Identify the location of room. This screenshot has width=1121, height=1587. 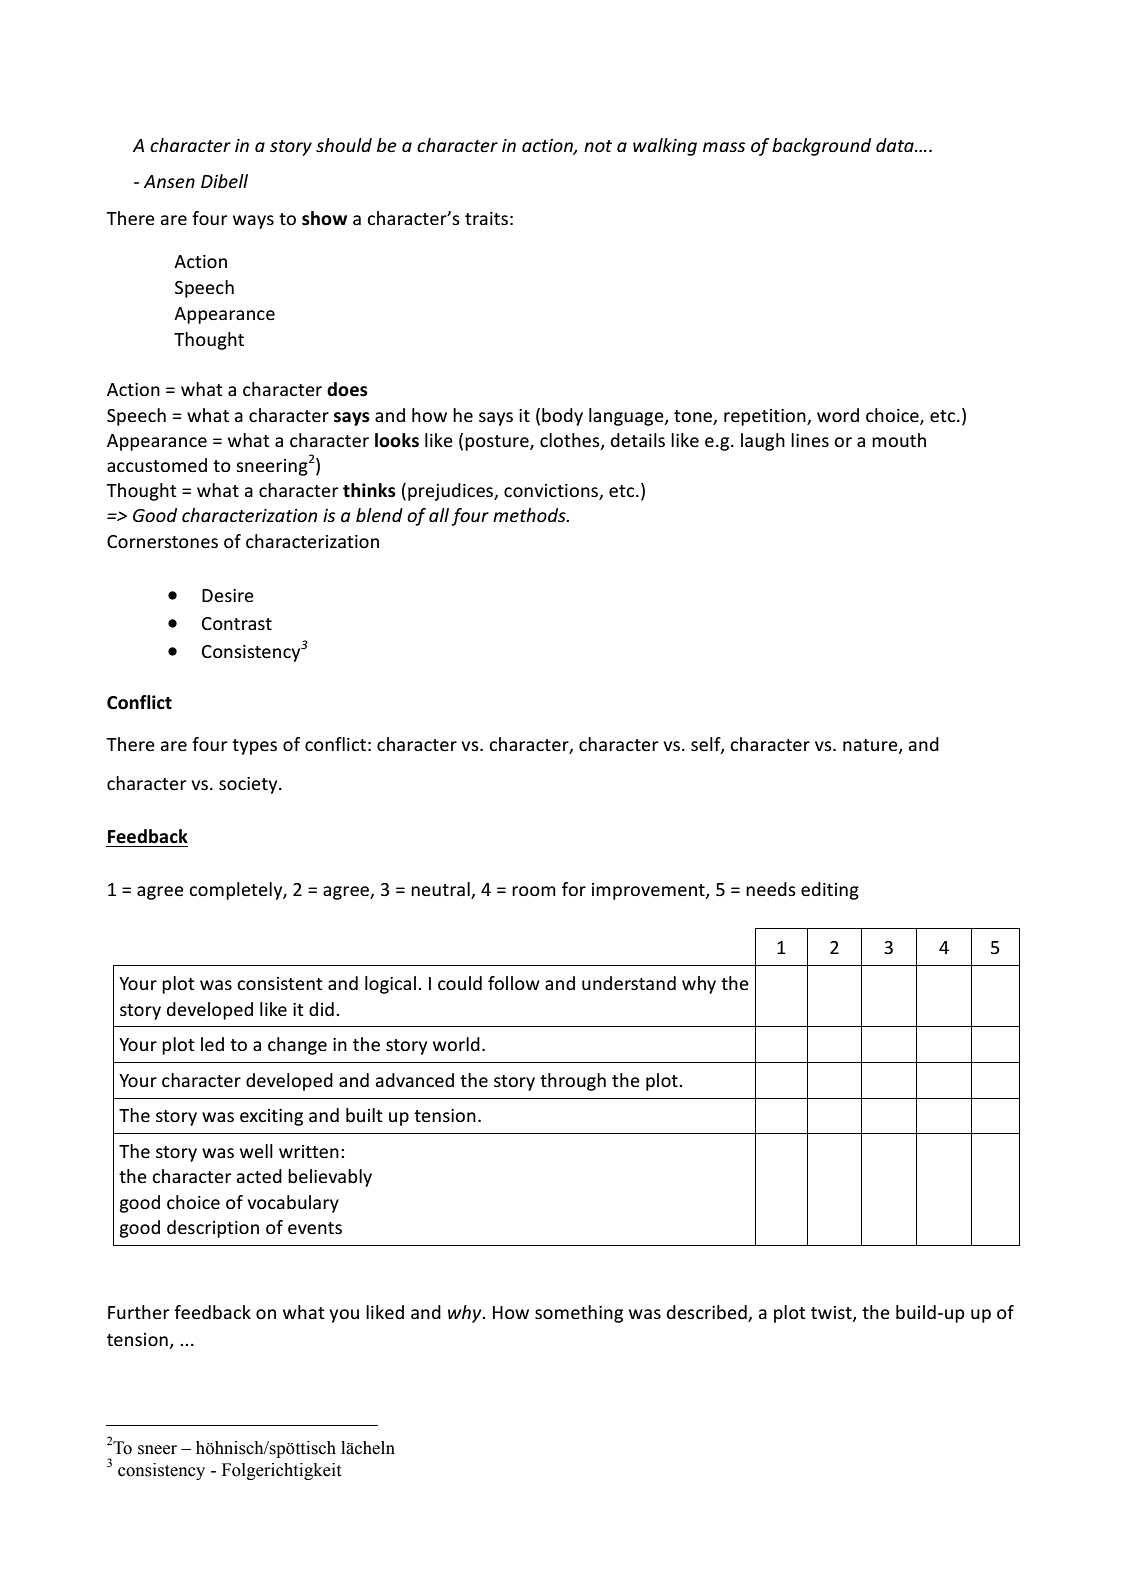
(534, 891).
